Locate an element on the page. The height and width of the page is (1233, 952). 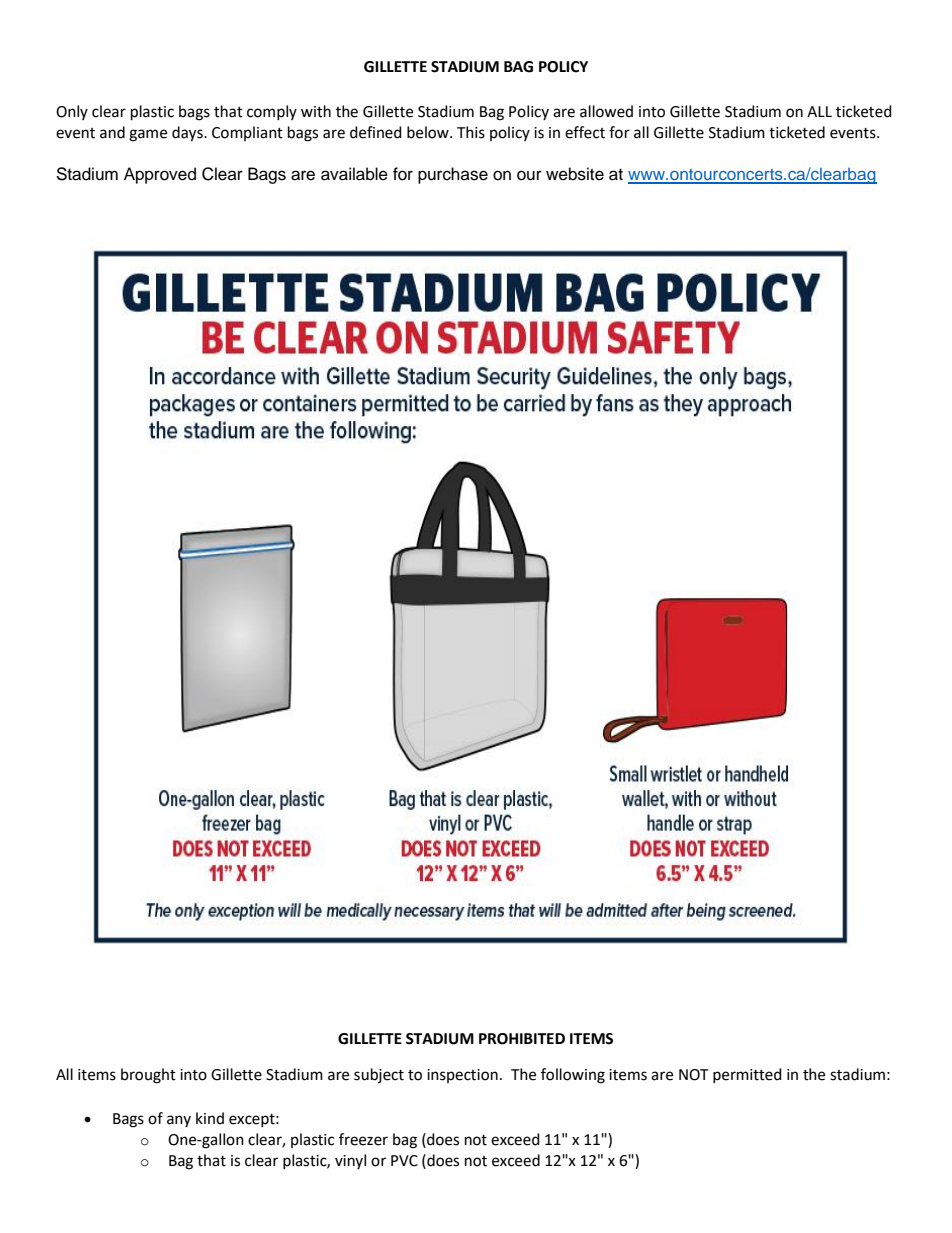
PROHIBITED is located at coordinates (522, 1039).
